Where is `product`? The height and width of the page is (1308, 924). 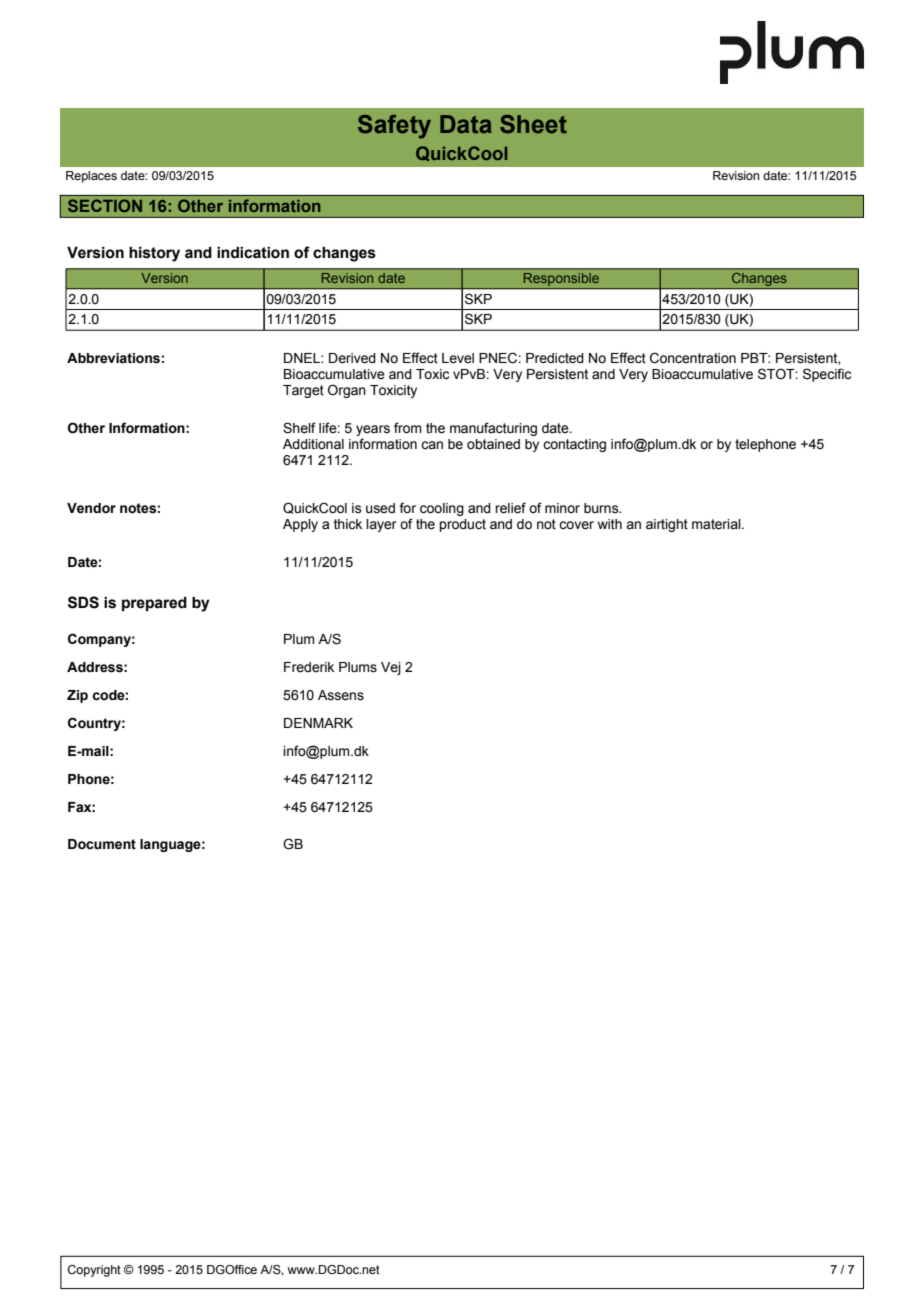
product is located at coordinates (462, 525).
